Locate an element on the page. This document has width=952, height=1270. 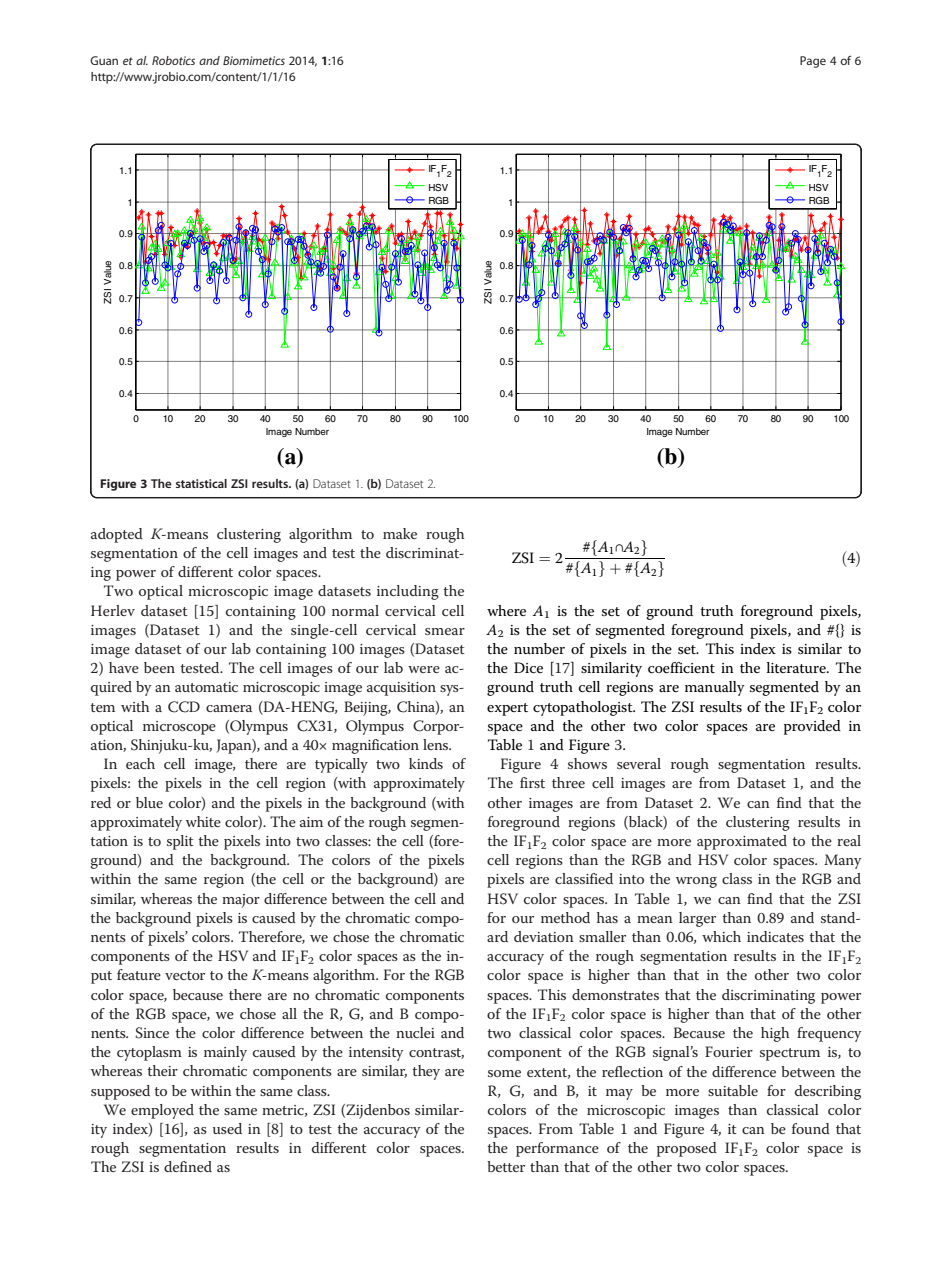
statistical is located at coordinates (201, 483).
